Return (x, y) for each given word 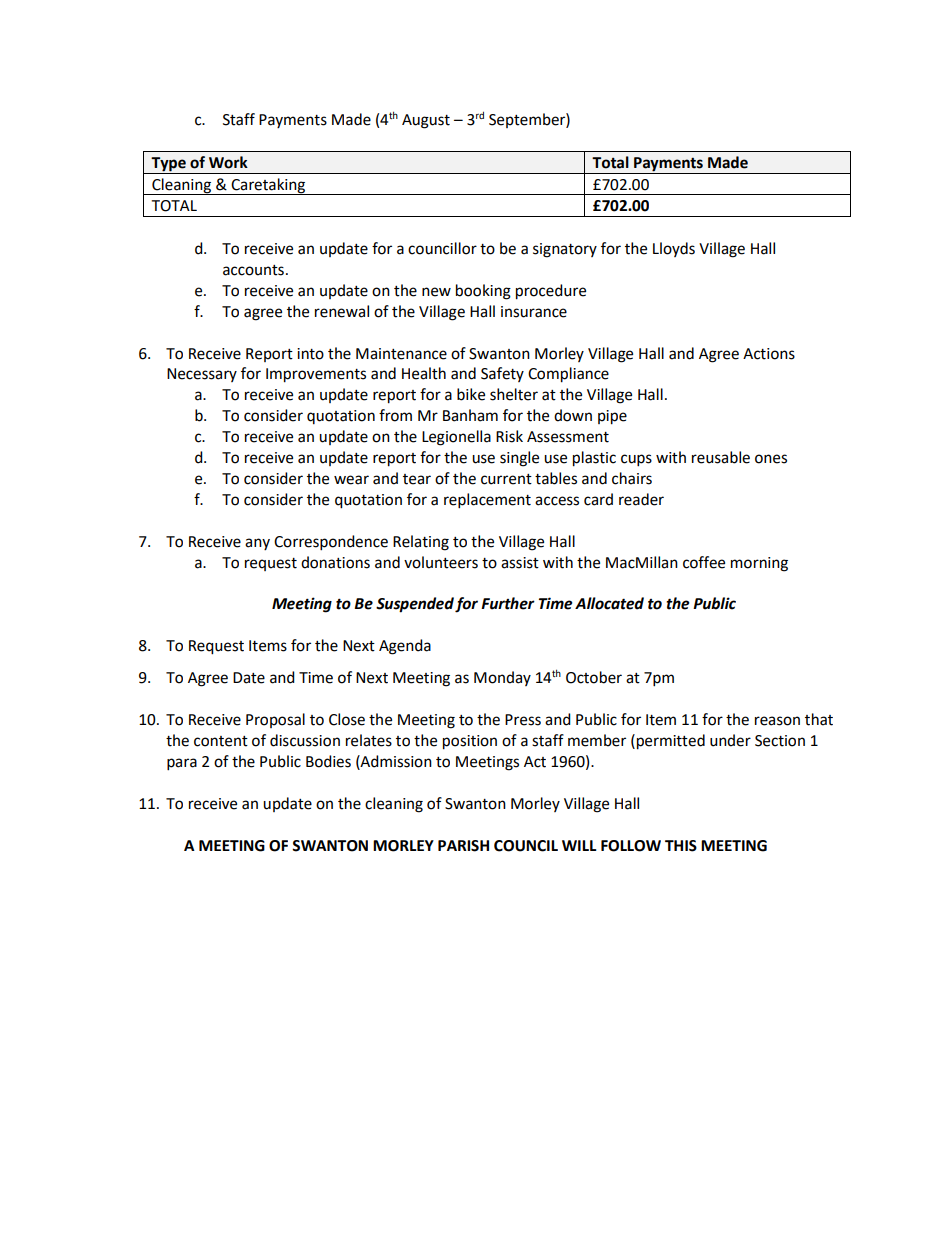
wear (351, 480)
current (506, 479)
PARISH (463, 846)
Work (228, 162)
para (182, 764)
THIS (681, 846)
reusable (721, 457)
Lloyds (674, 249)
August (426, 121)
